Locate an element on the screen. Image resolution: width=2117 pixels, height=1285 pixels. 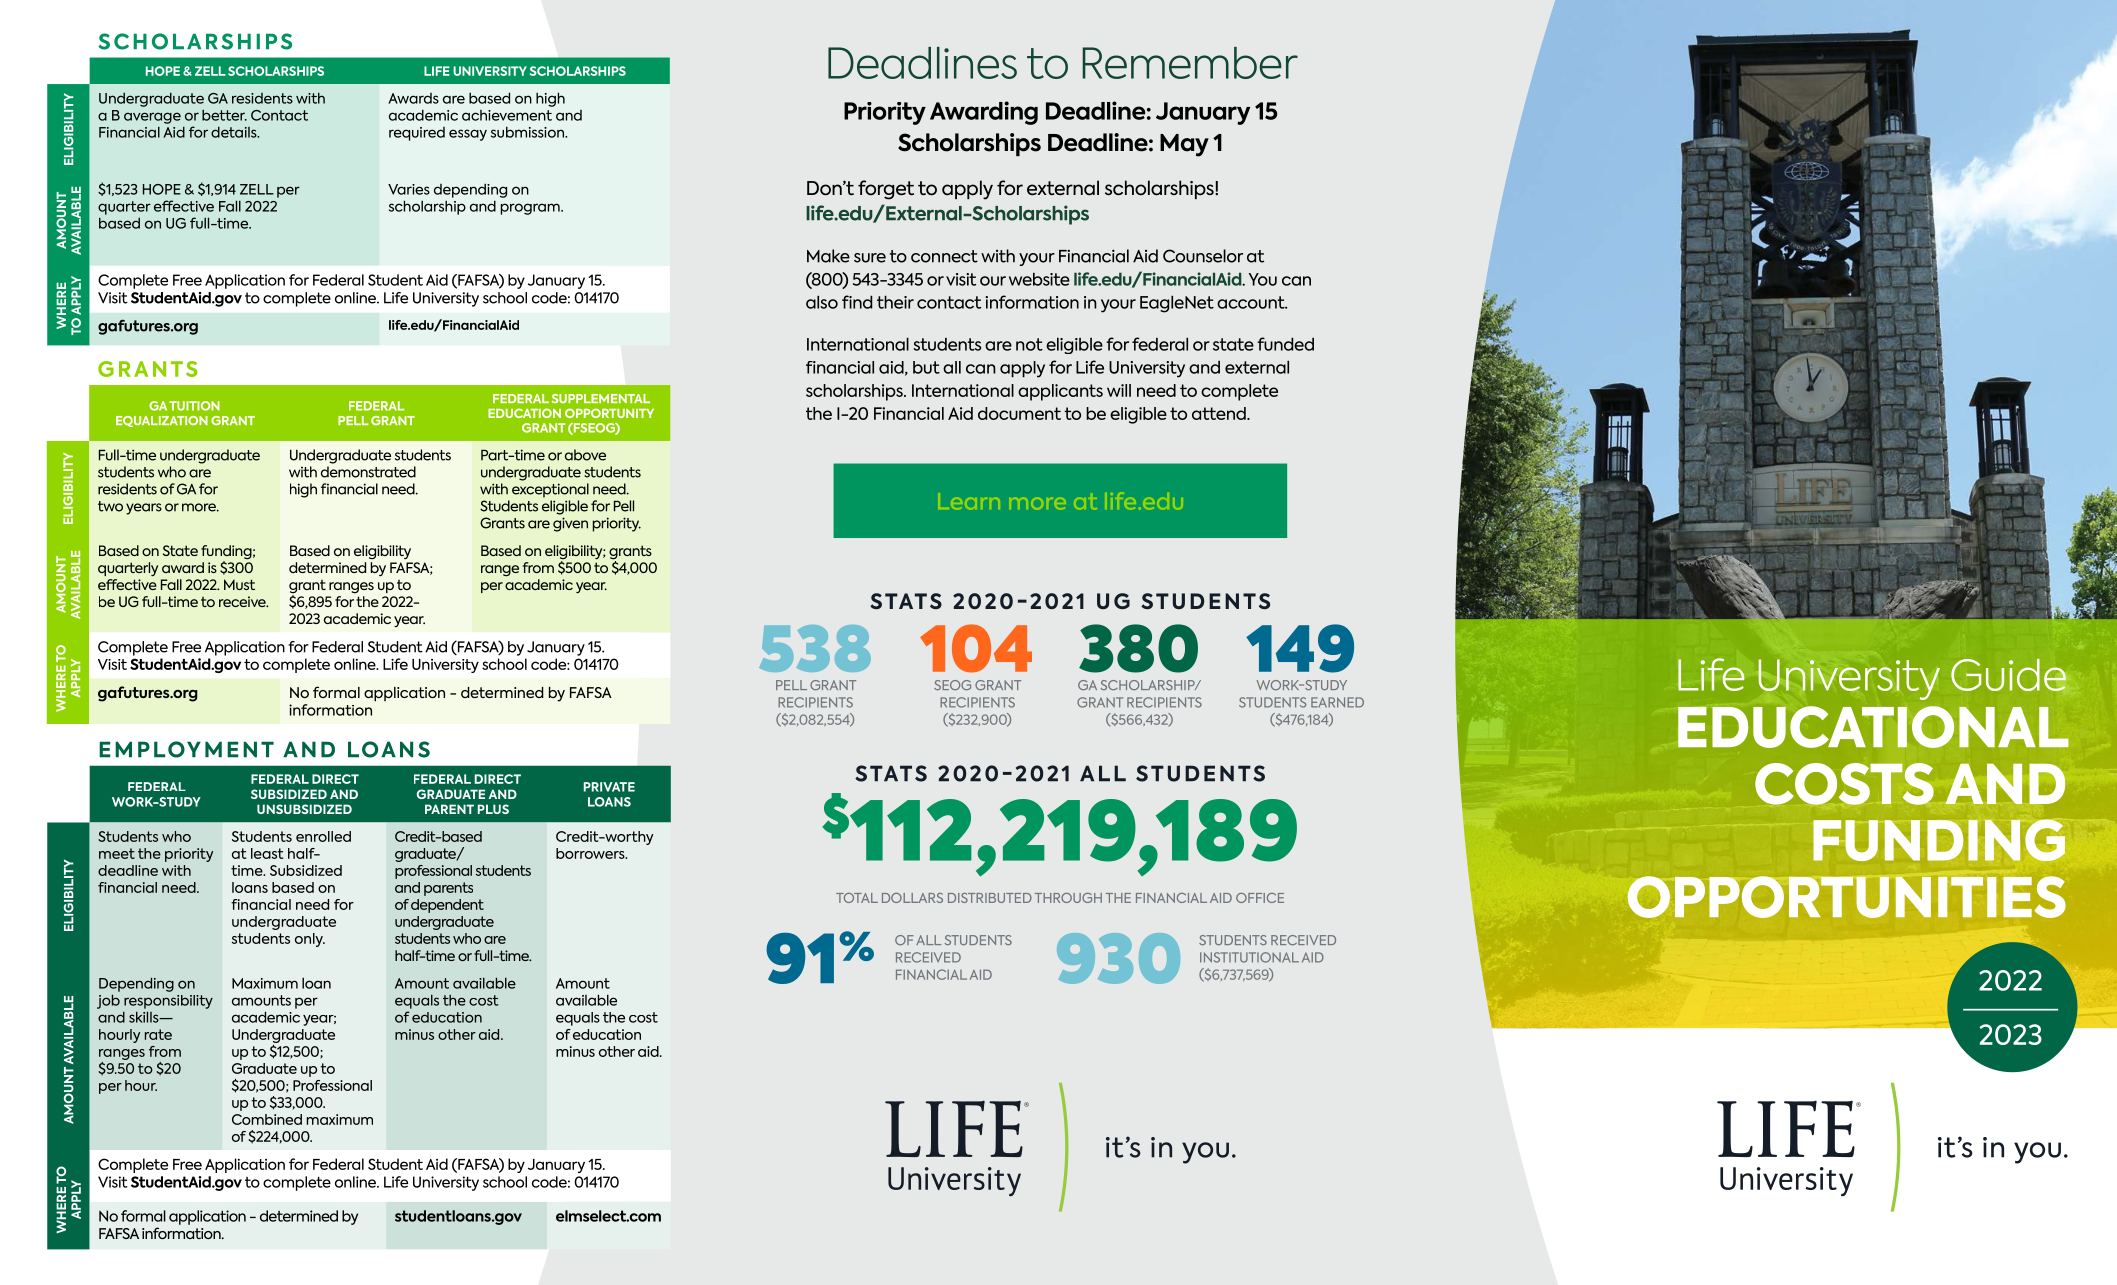
EARNED is located at coordinates (1337, 702).
